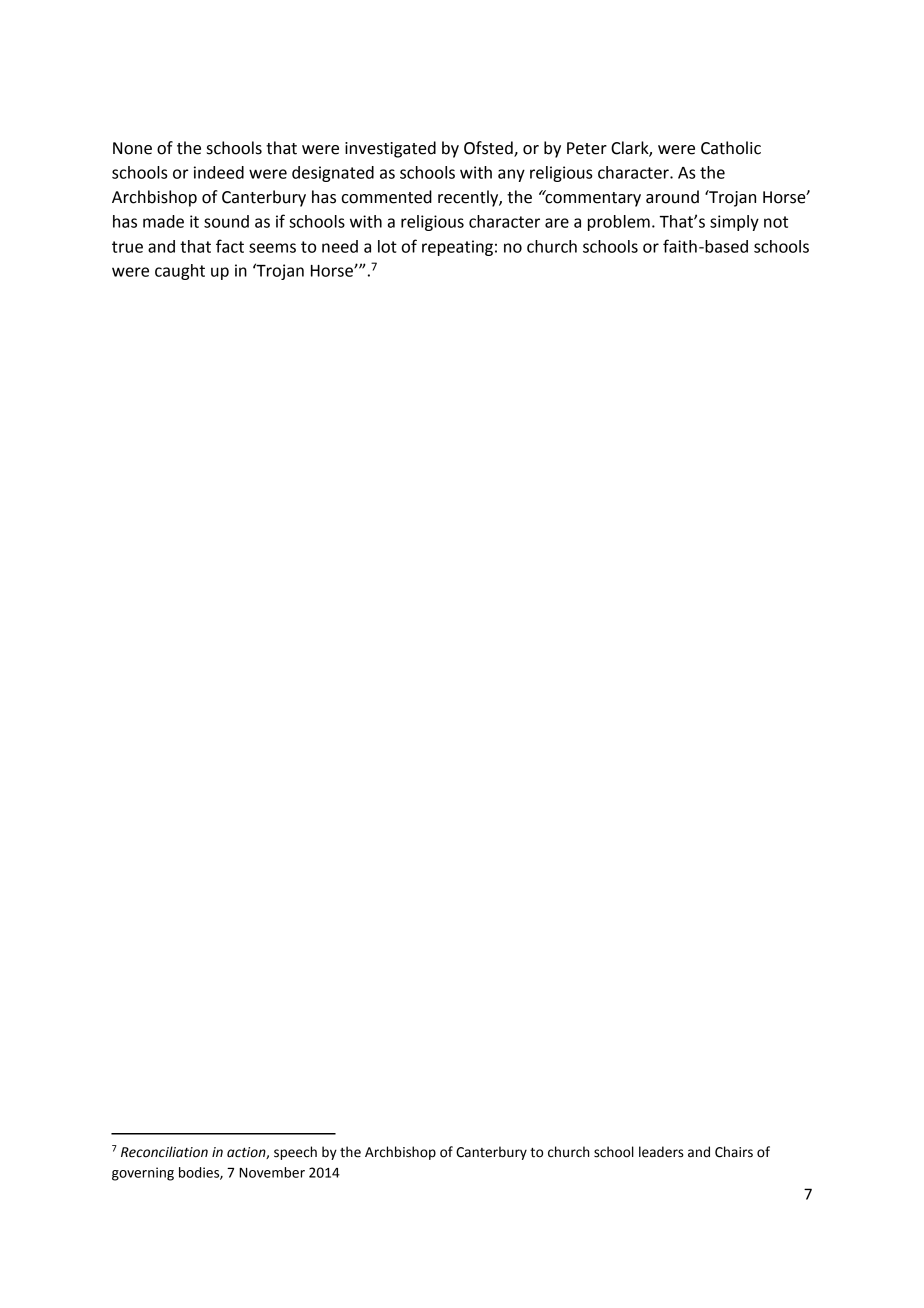 Image resolution: width=924 pixels, height=1308 pixels. I want to click on problem, so click(619, 223).
